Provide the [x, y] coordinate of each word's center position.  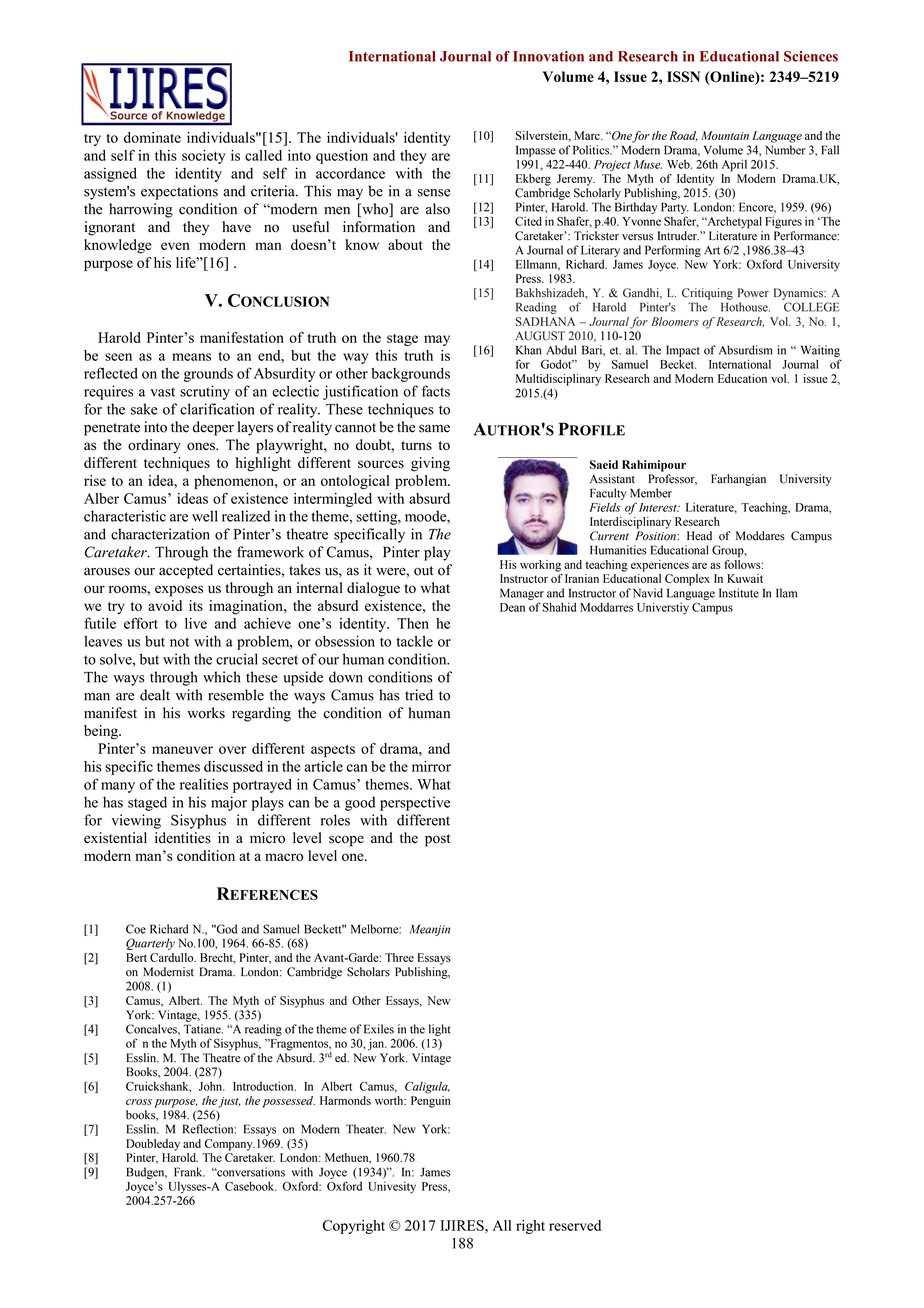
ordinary [154, 446]
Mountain [725, 135]
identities [183, 838]
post [437, 840]
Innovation [548, 56]
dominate [152, 137]
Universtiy [663, 608]
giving [430, 464]
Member [651, 493]
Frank [189, 1172]
